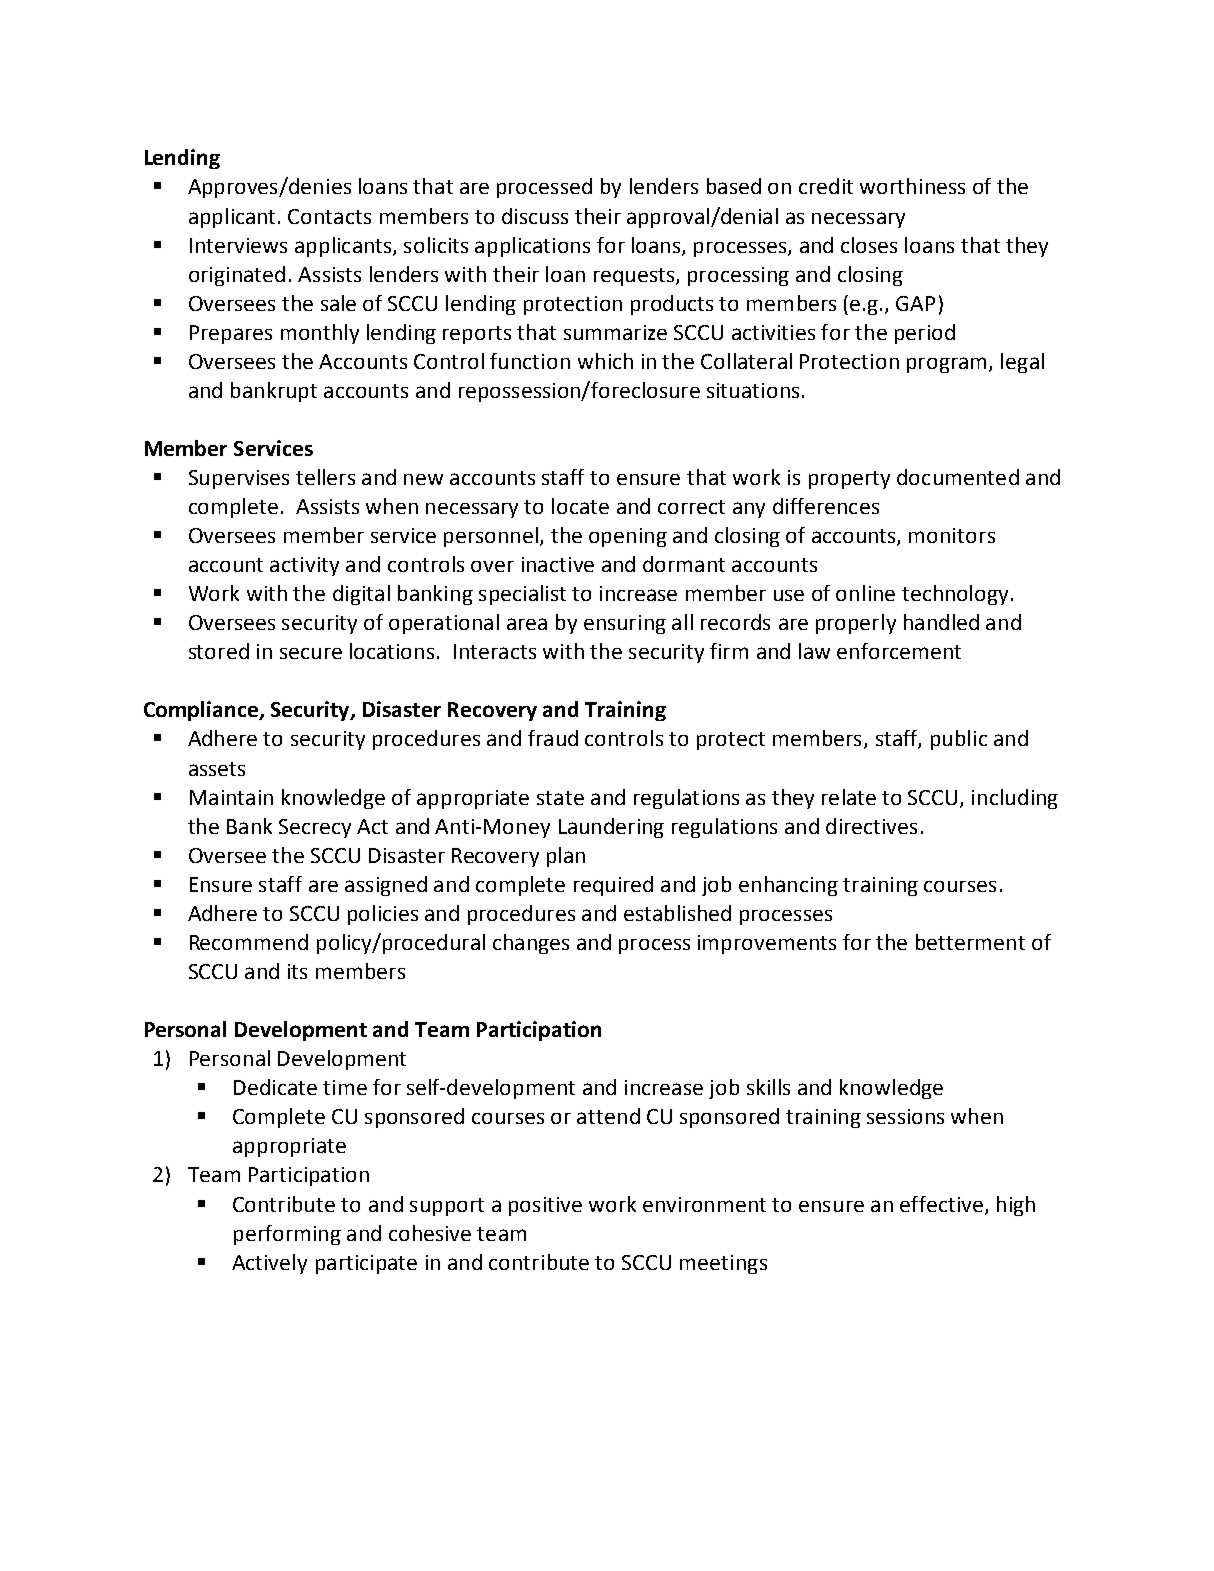 This screenshot has height=1571, width=1214. Describe the element at coordinates (912, 186) in the screenshot. I see `worthiness` at that location.
